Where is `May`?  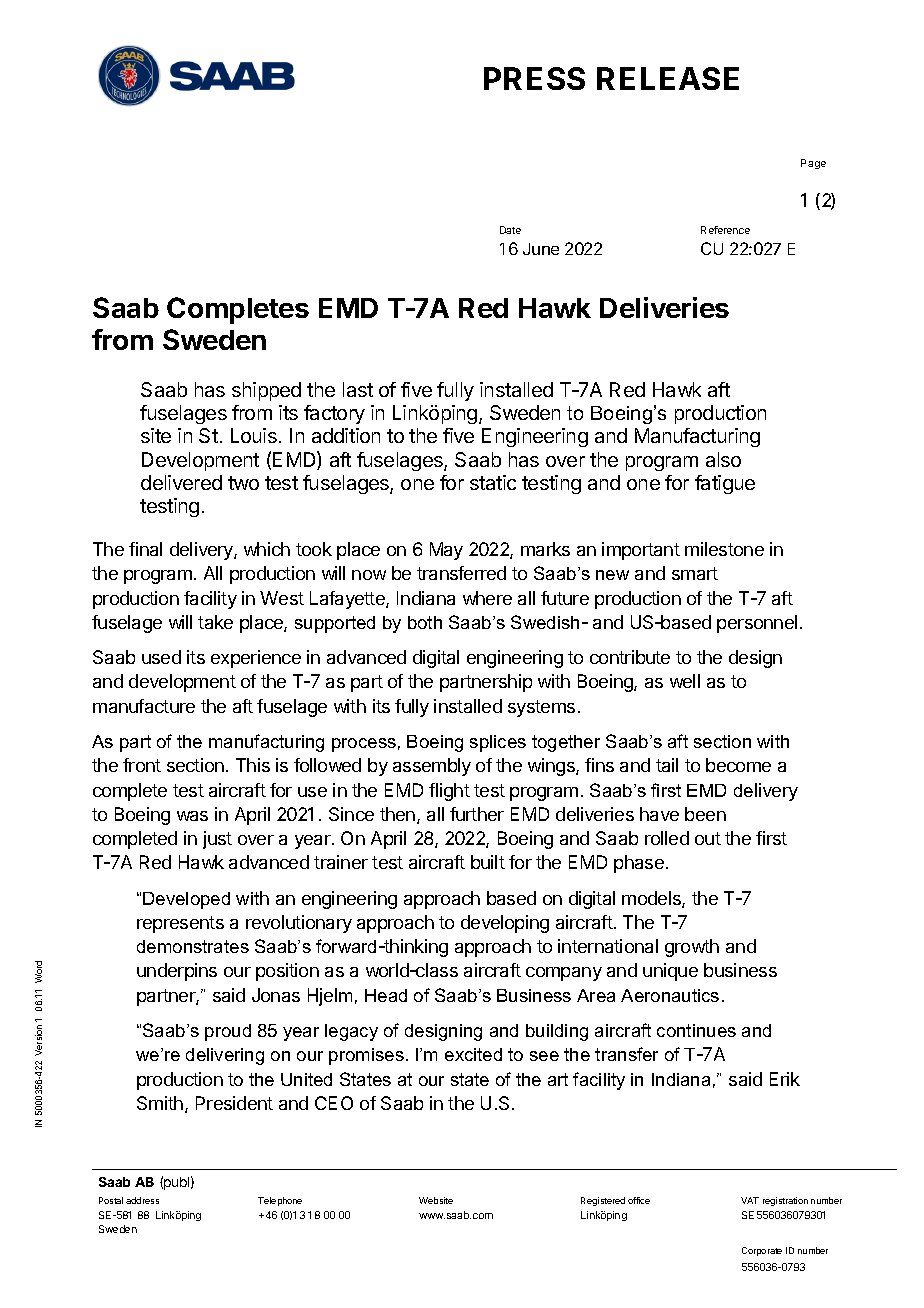
May is located at coordinates (446, 551).
